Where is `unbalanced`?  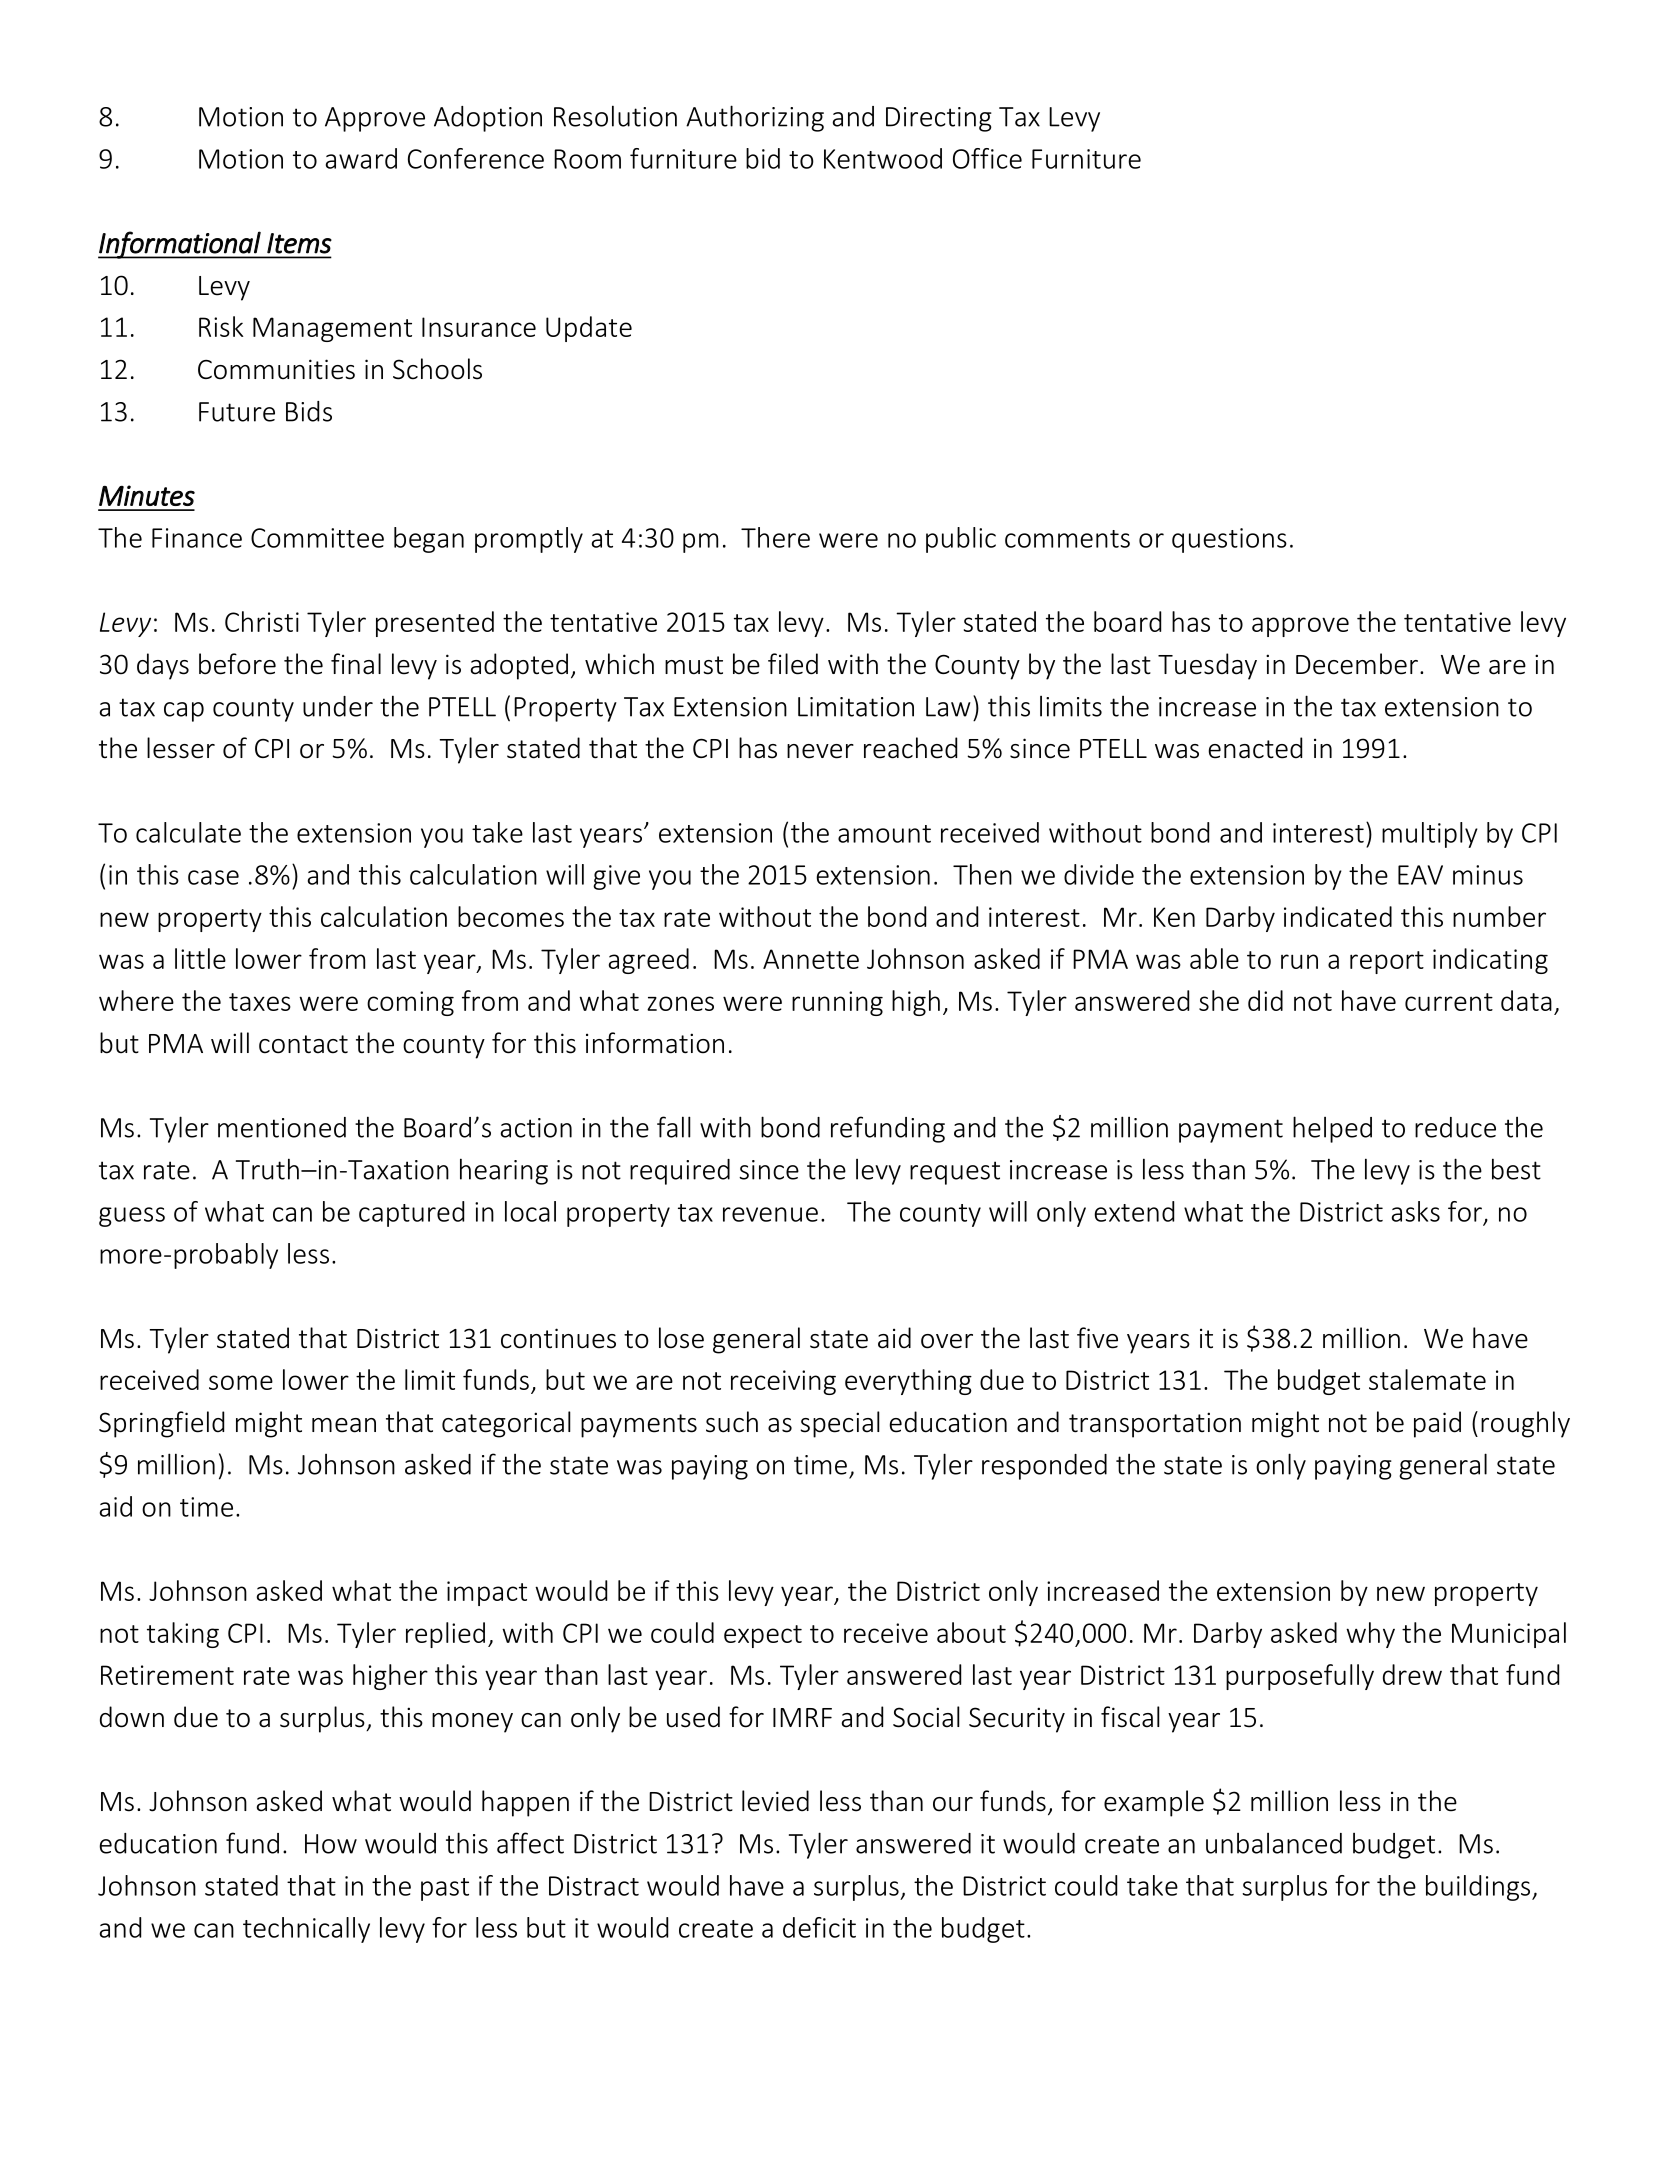 unbalanced is located at coordinates (1274, 1843).
